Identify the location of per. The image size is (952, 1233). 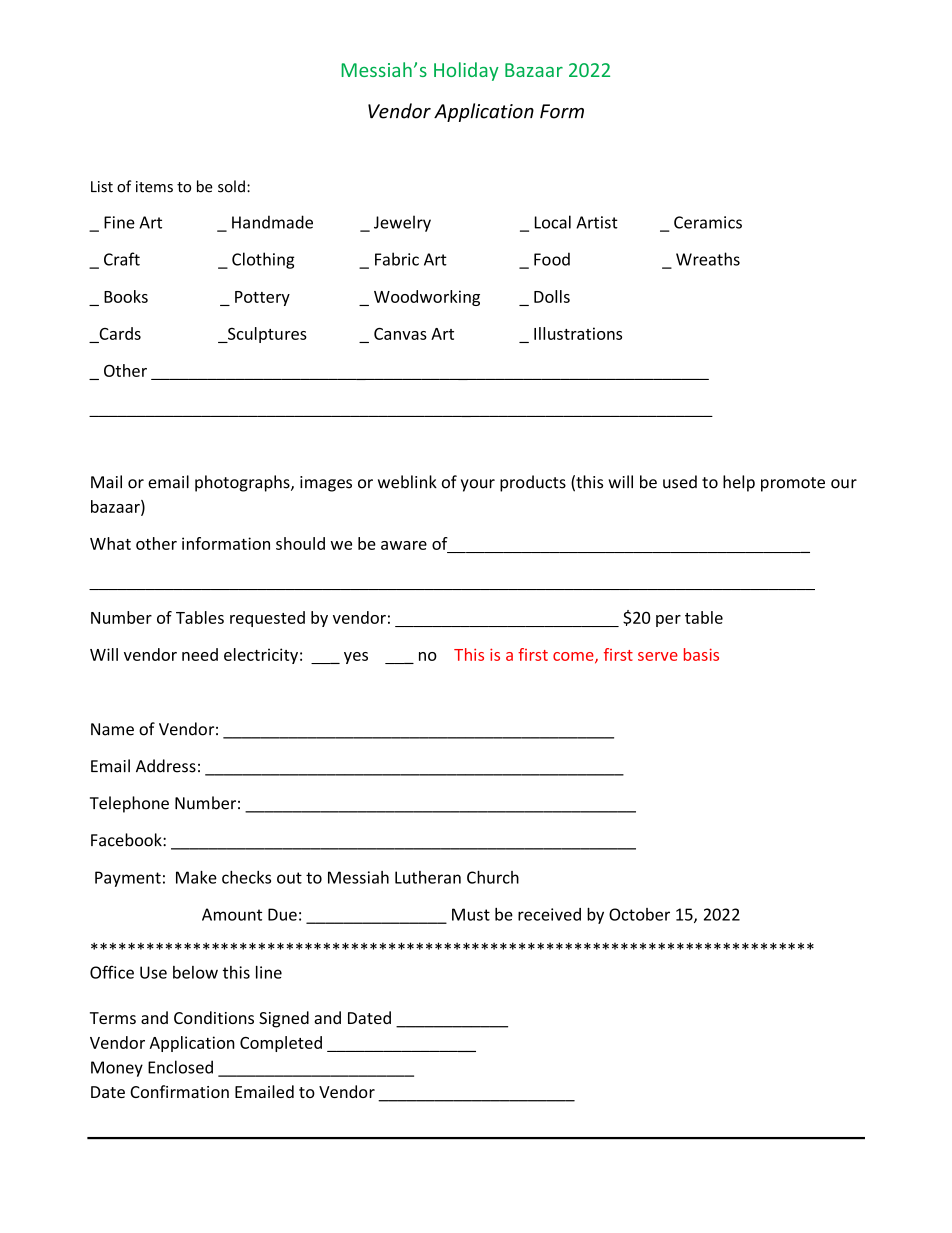
(668, 621).
